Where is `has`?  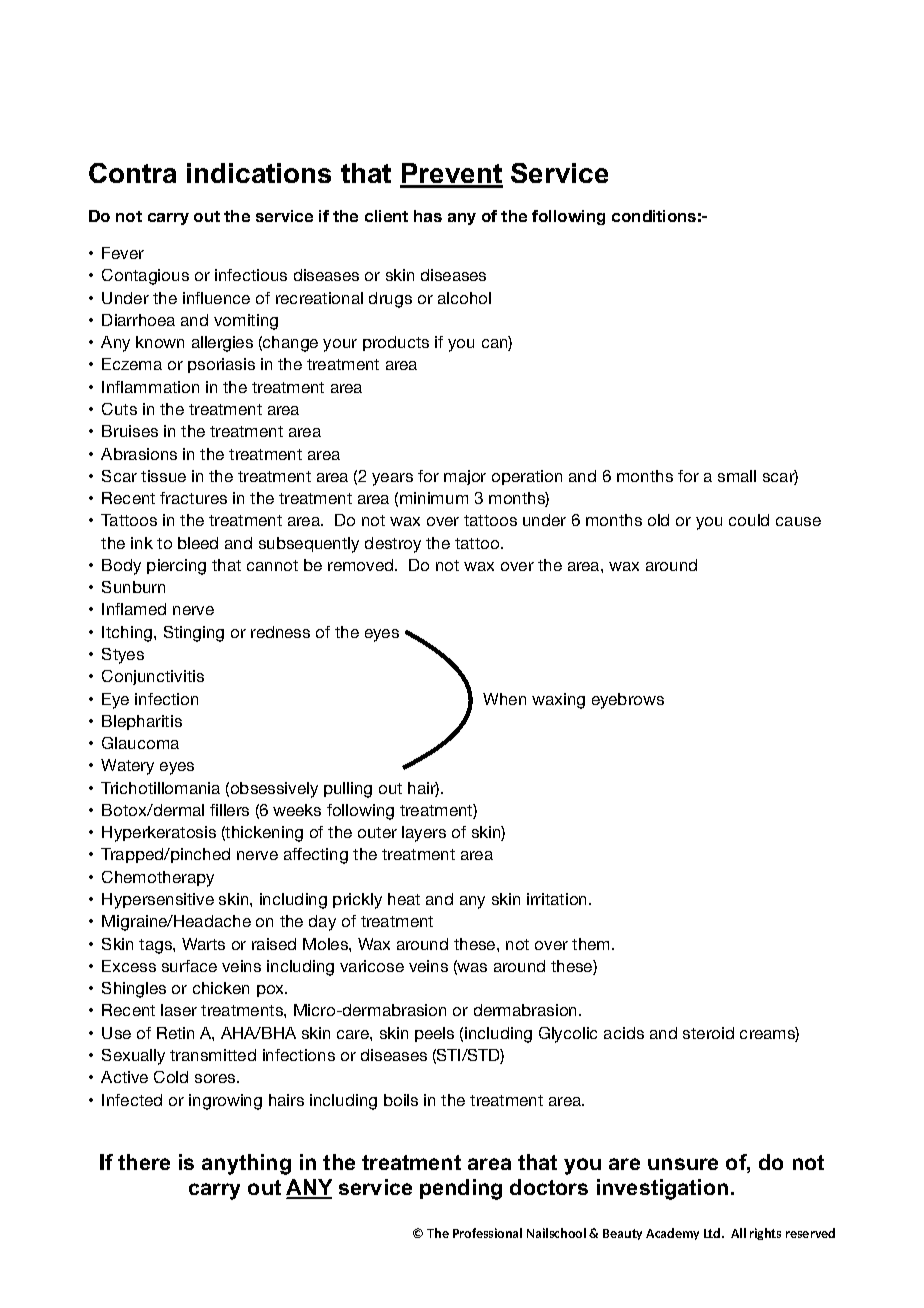 has is located at coordinates (428, 216).
